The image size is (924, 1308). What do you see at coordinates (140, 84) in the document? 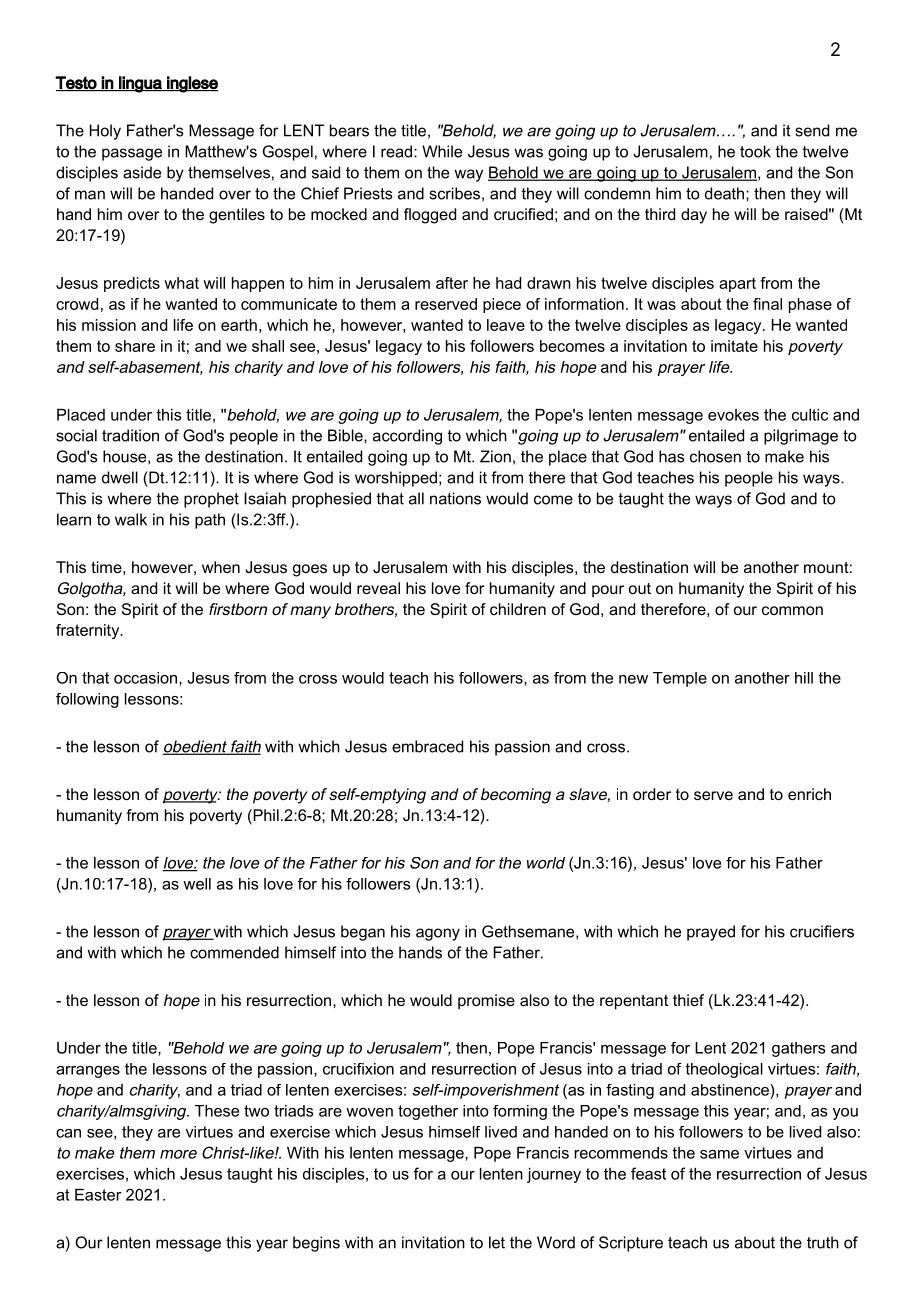
I see `lingua` at bounding box center [140, 84].
